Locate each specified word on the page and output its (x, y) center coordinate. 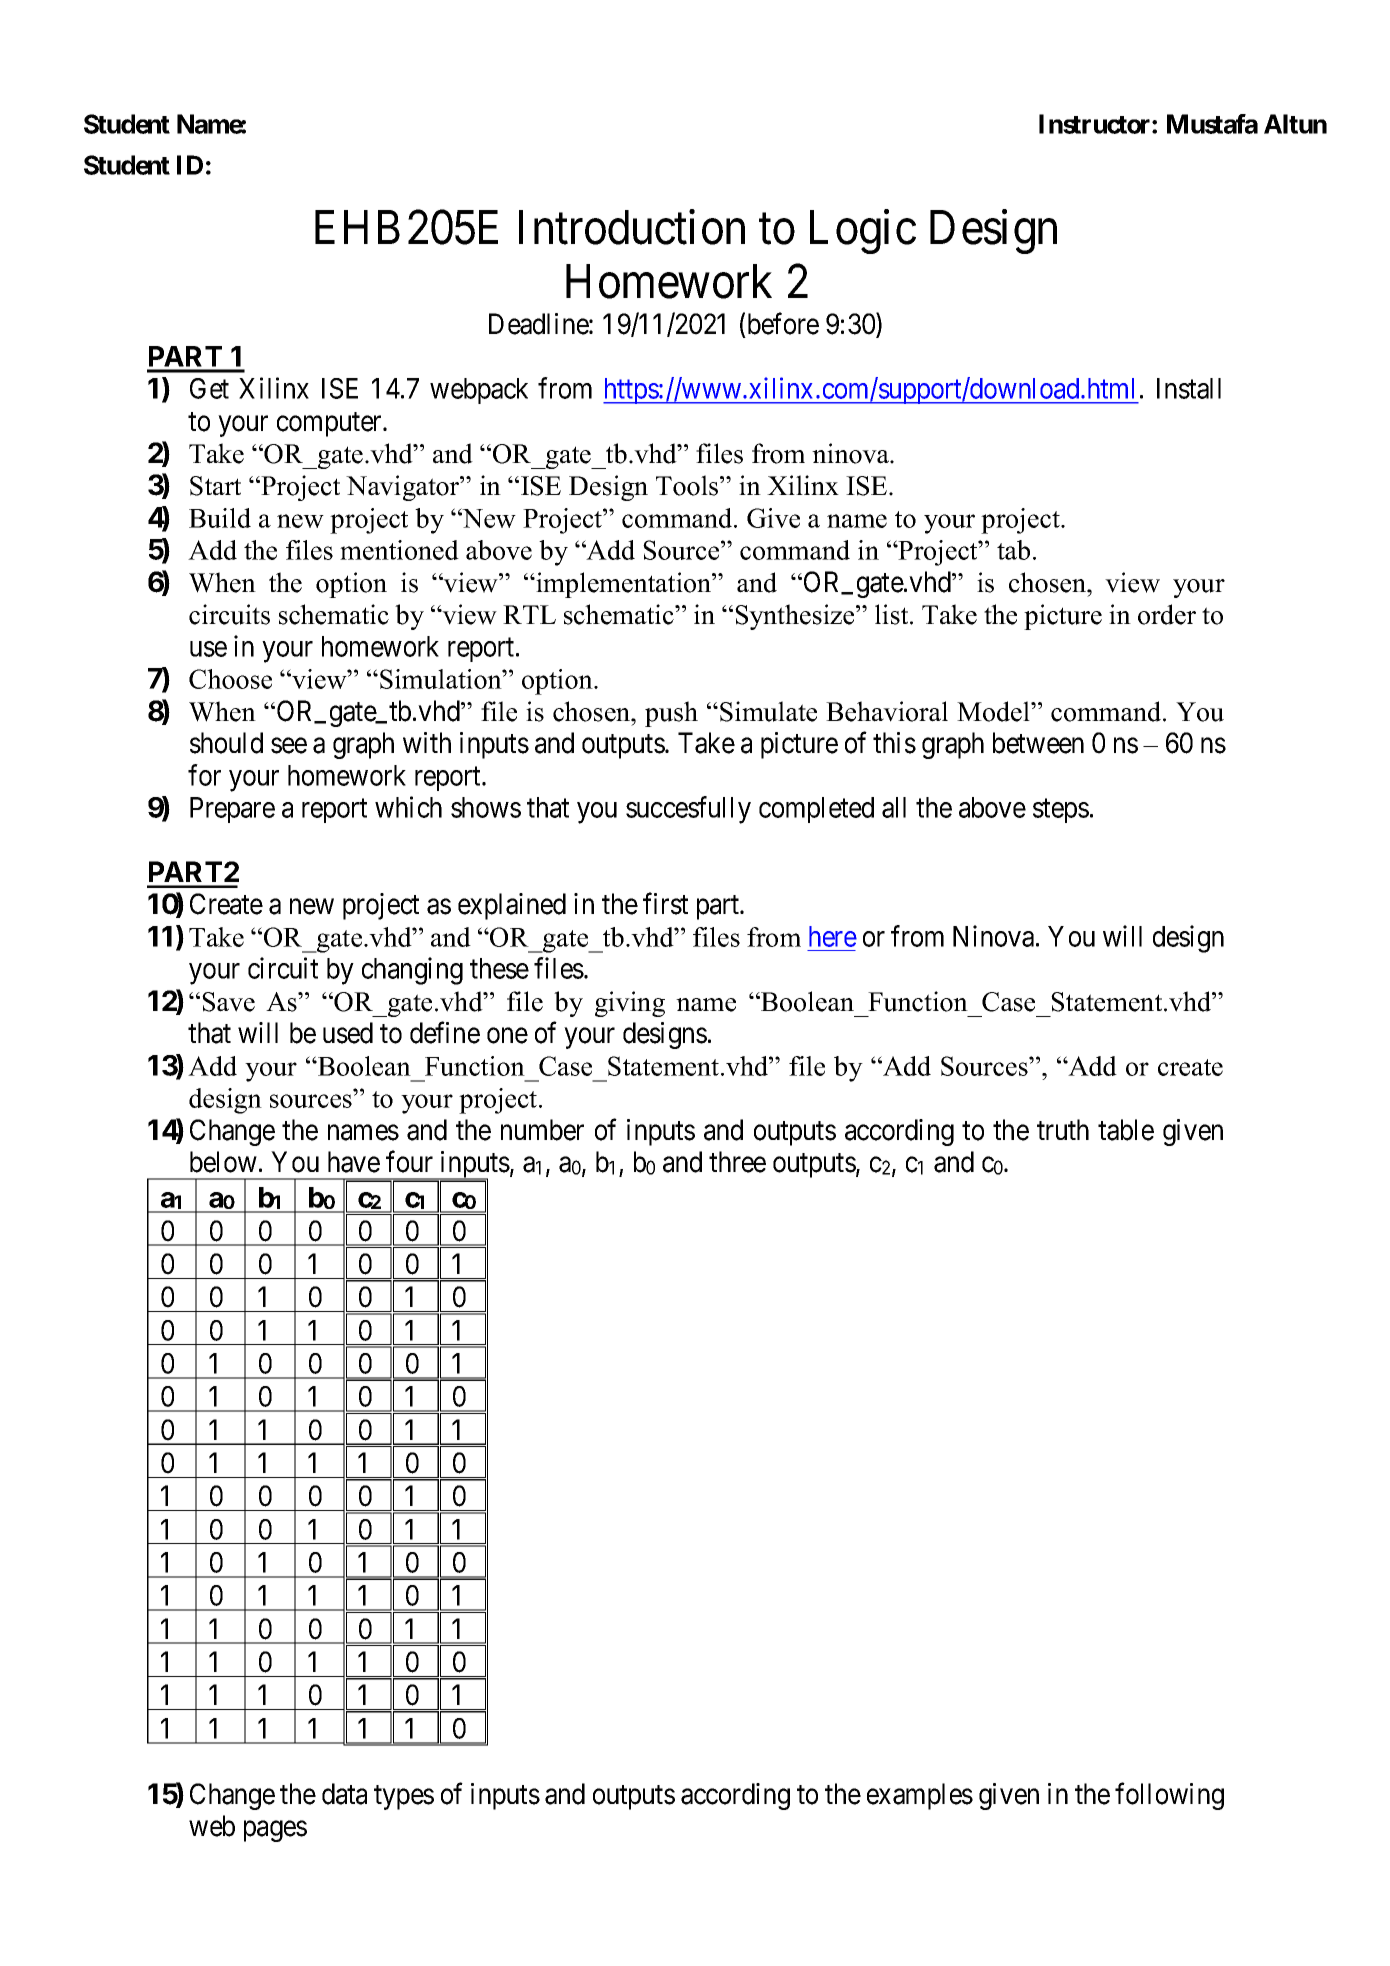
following (1169, 1796)
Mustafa (1212, 124)
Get (209, 388)
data (344, 1794)
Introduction (632, 227)
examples (920, 1796)
